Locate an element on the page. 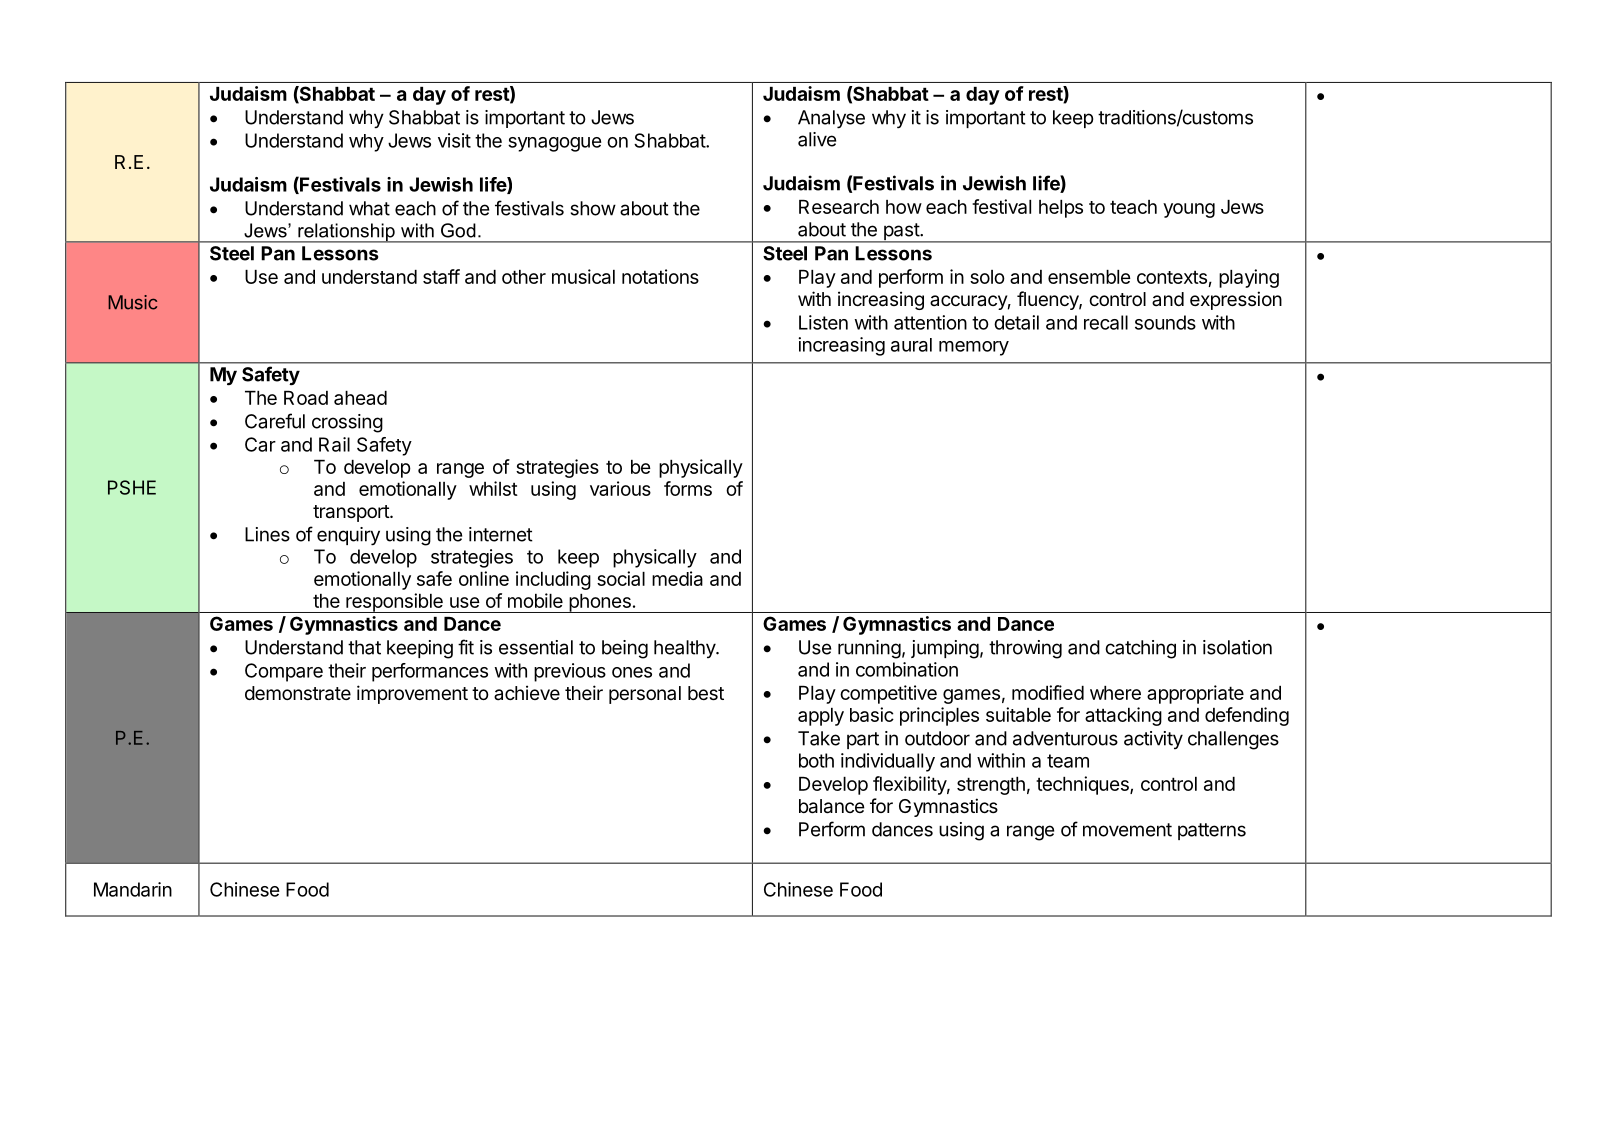 This image has height=1145, width=1619. Road is located at coordinates (306, 398).
